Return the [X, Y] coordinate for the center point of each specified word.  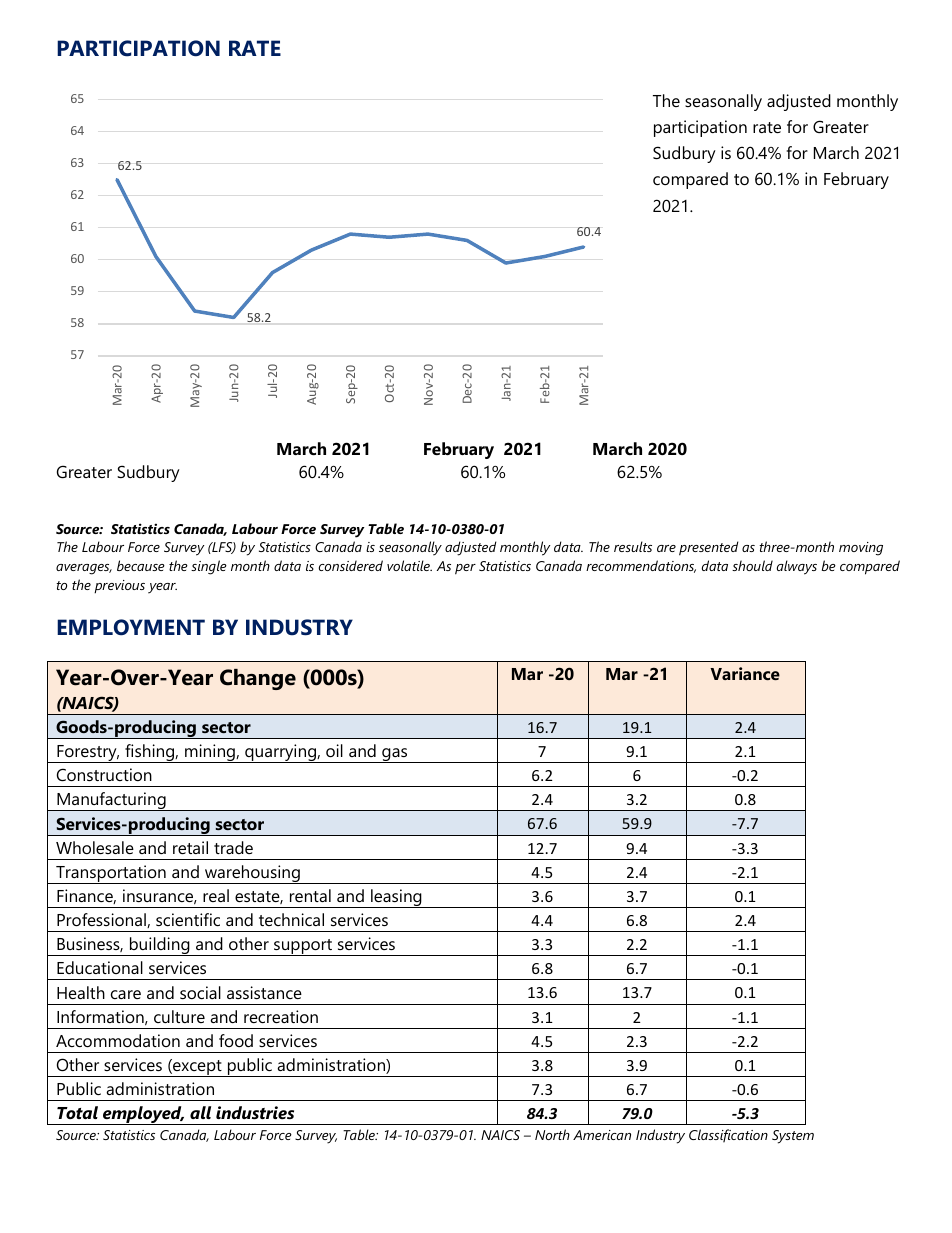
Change [258, 679]
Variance [745, 673]
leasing [396, 898]
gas [395, 755]
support [303, 947]
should [752, 565]
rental [310, 895]
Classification [728, 1136]
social [200, 992]
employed [142, 1115]
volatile [409, 565]
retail [190, 847]
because [141, 565]
